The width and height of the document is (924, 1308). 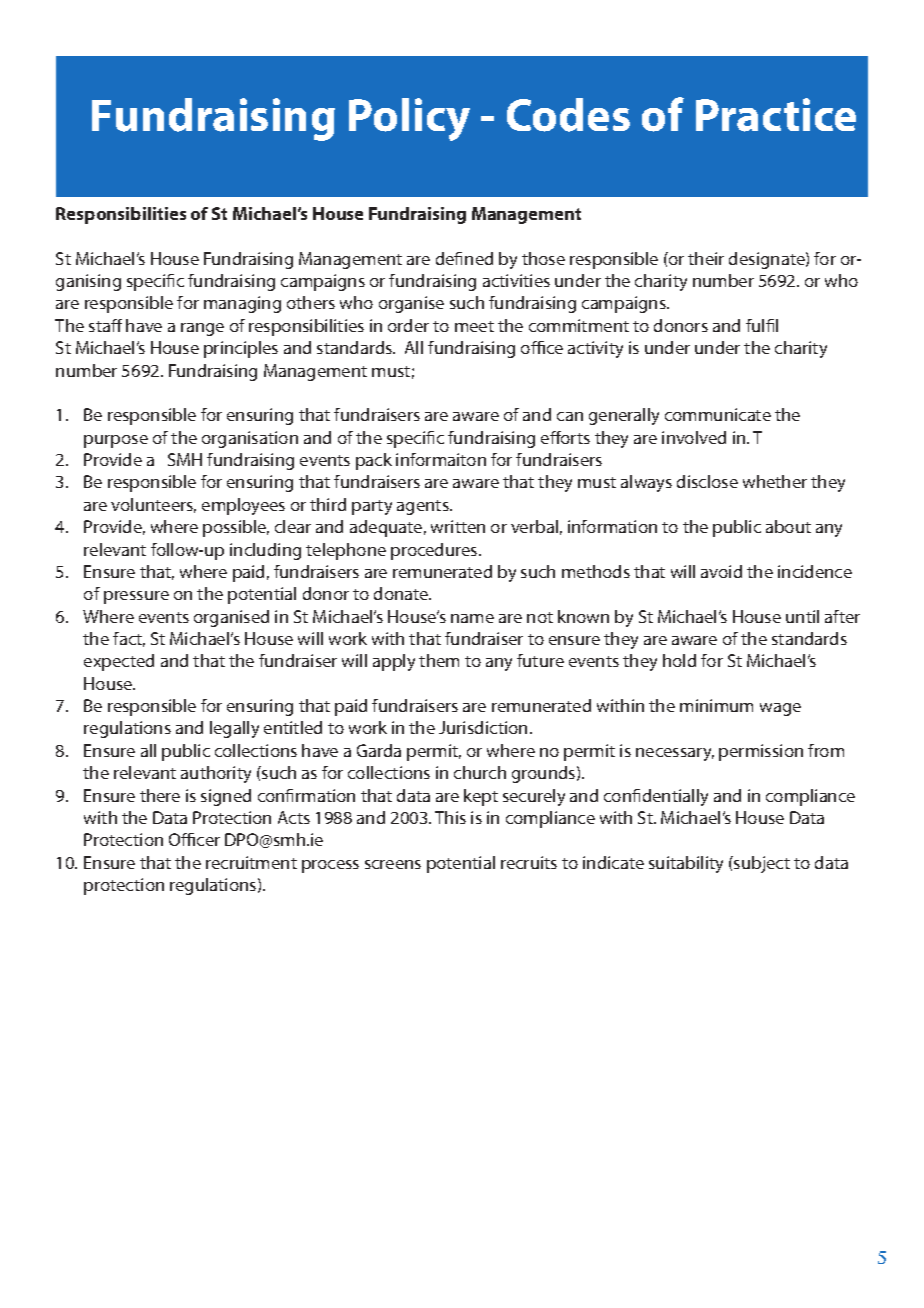 What do you see at coordinates (251, 862) in the document?
I see `recruitment` at bounding box center [251, 862].
